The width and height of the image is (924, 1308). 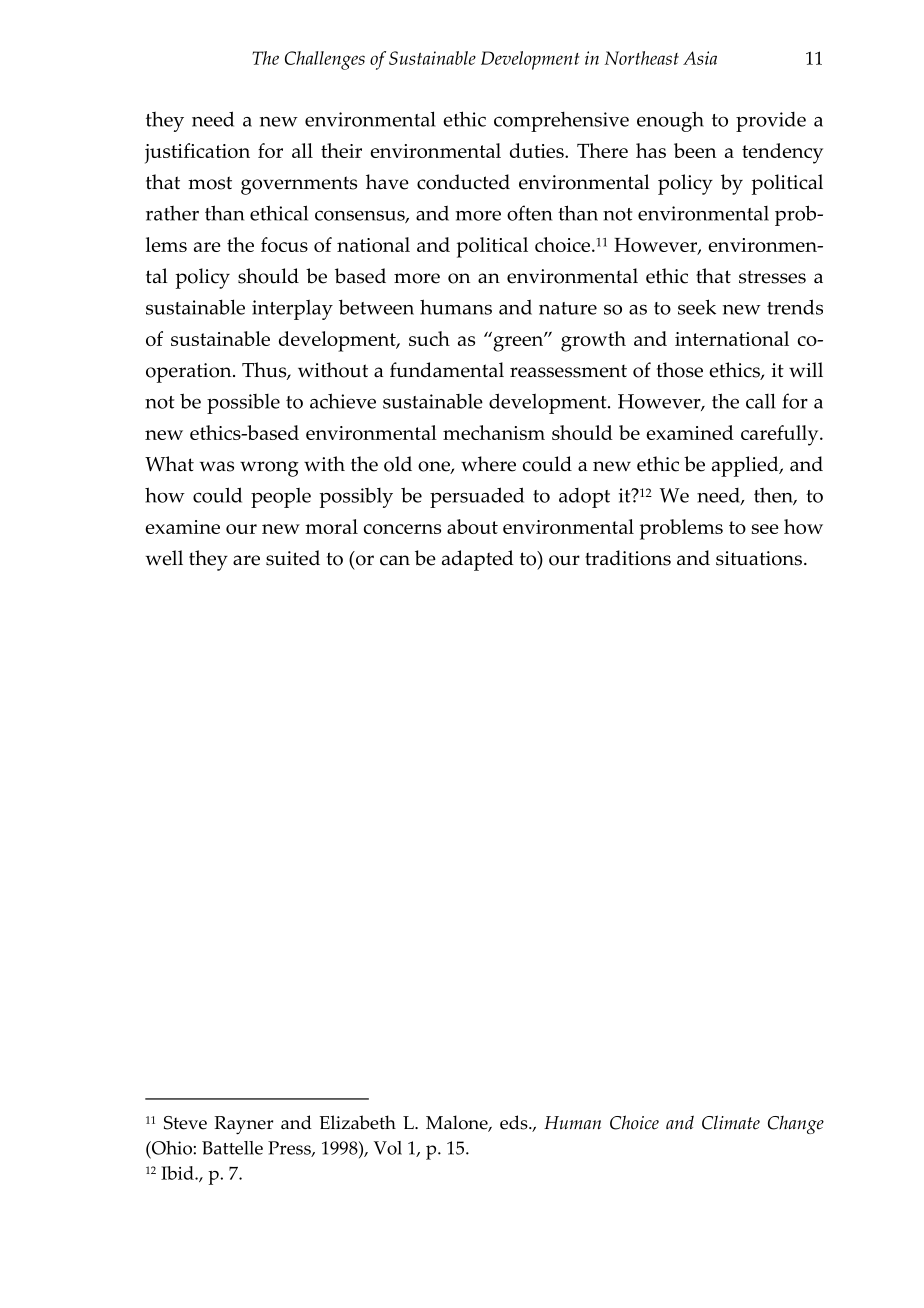 What do you see at coordinates (759, 558) in the image?
I see `situations` at bounding box center [759, 558].
